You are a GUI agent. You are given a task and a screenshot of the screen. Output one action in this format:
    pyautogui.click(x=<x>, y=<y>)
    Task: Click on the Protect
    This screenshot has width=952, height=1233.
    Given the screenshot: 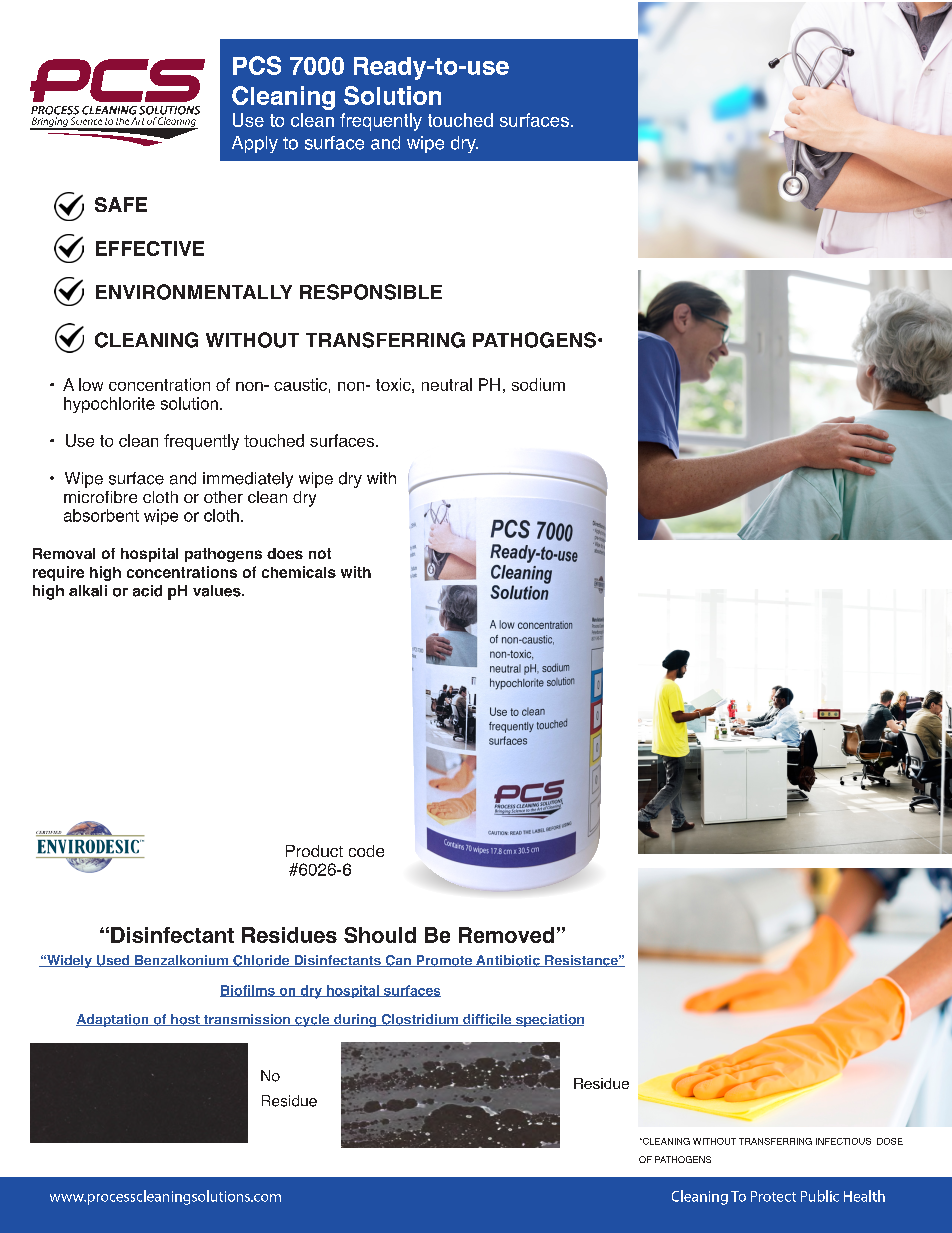 What is the action you would take?
    pyautogui.click(x=773, y=1196)
